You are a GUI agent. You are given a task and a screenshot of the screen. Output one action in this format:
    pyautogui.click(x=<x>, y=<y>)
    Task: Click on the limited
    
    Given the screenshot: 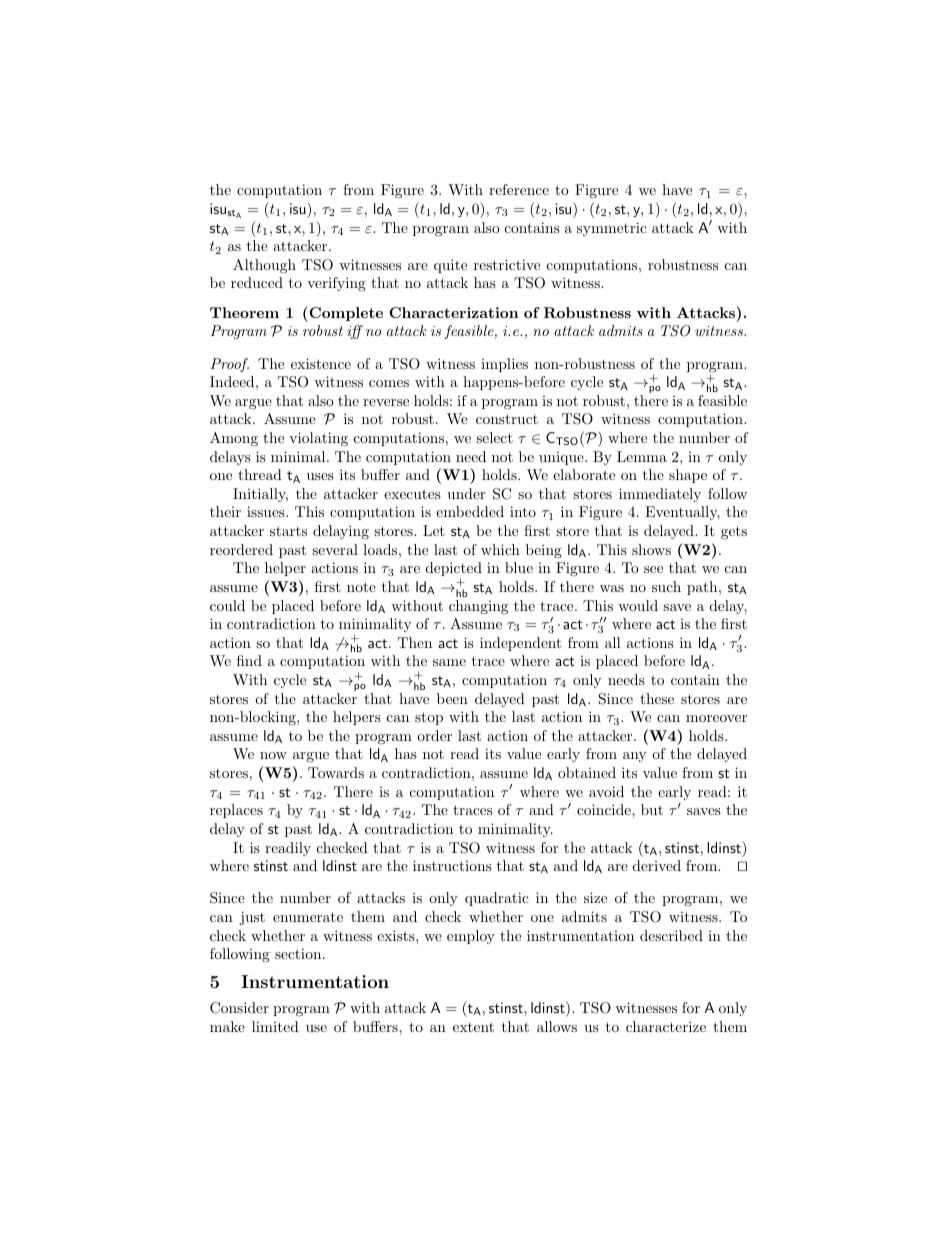 What is the action you would take?
    pyautogui.click(x=275, y=1026)
